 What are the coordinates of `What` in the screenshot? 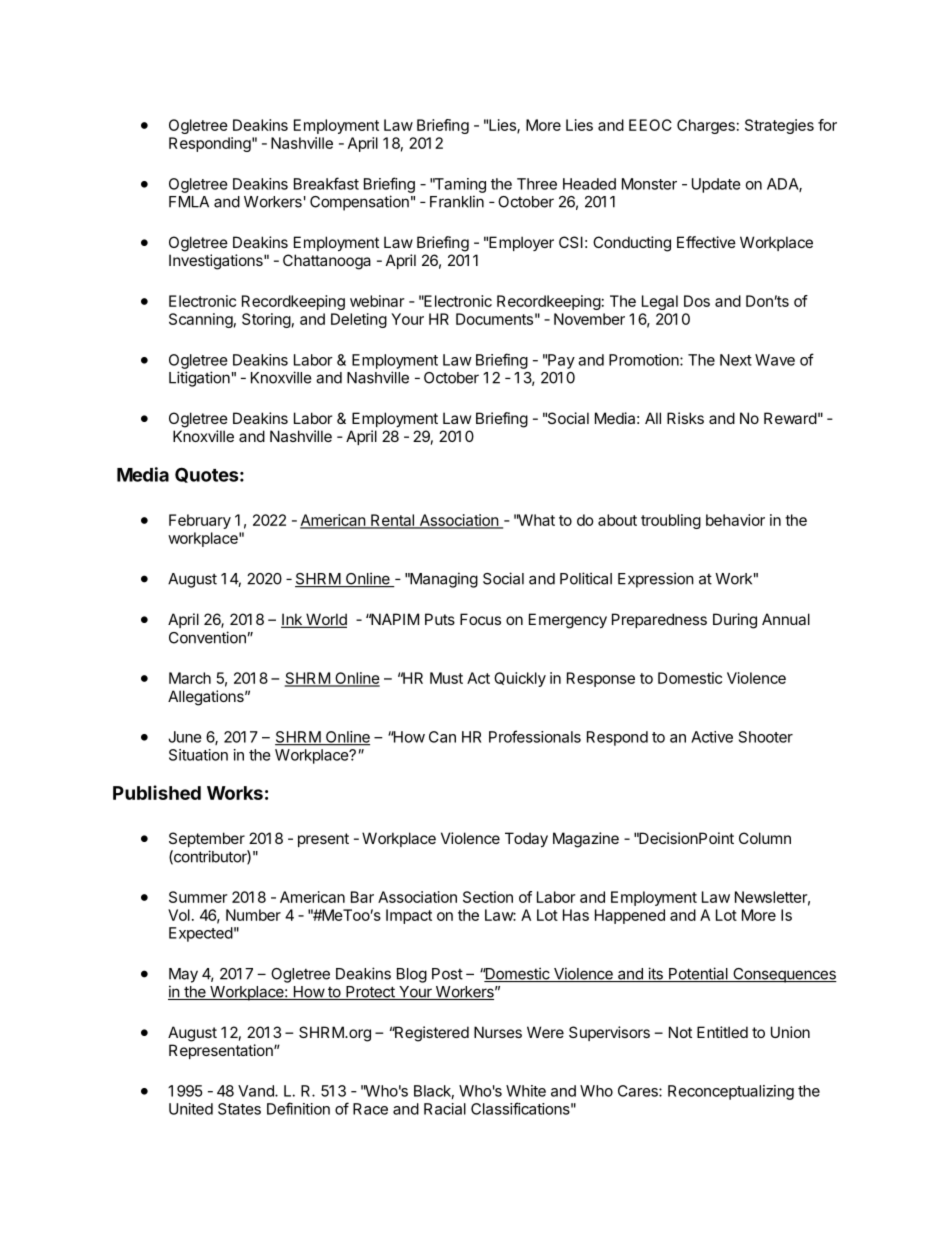 It's located at (536, 520).
